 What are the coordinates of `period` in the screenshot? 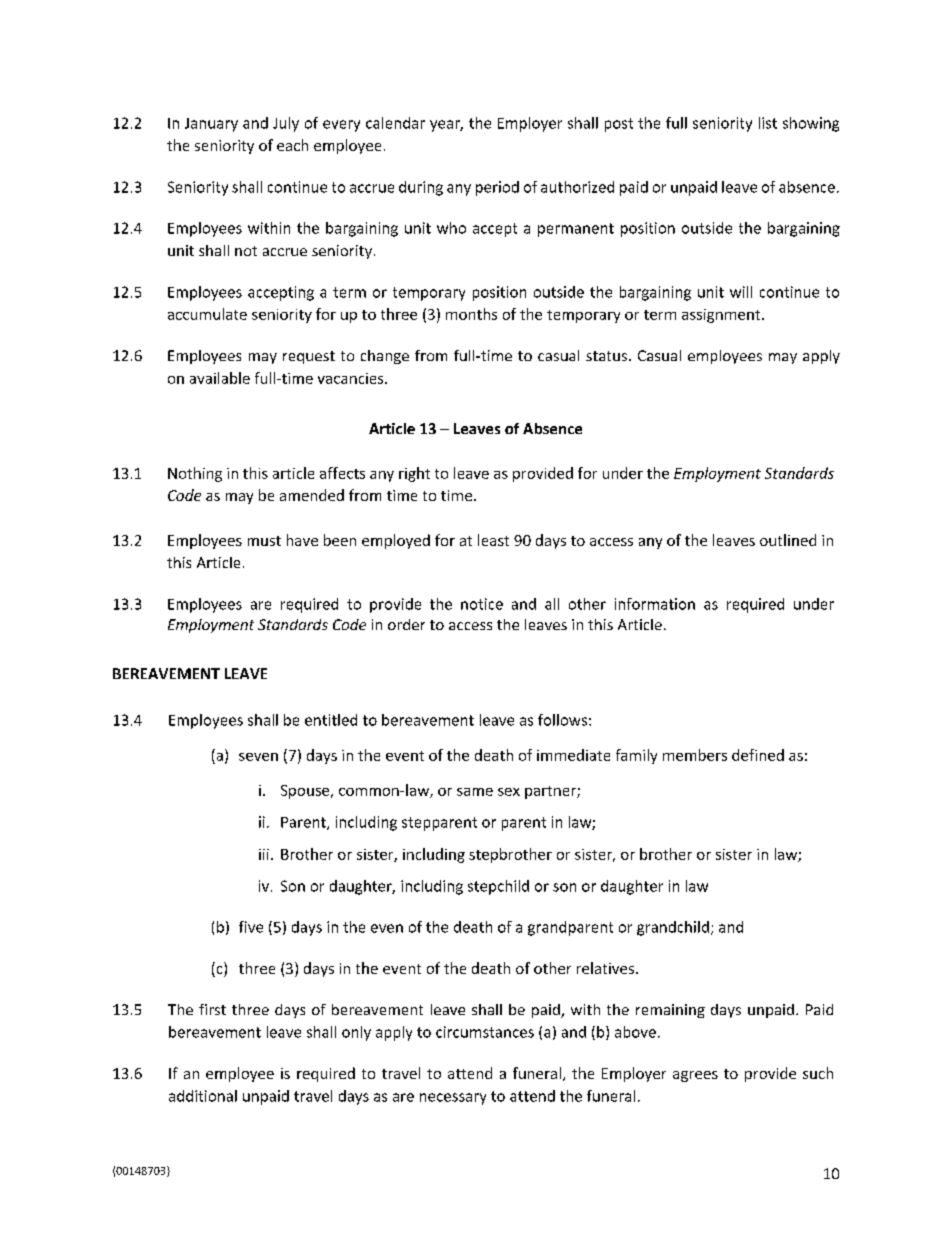 It's located at (497, 188).
